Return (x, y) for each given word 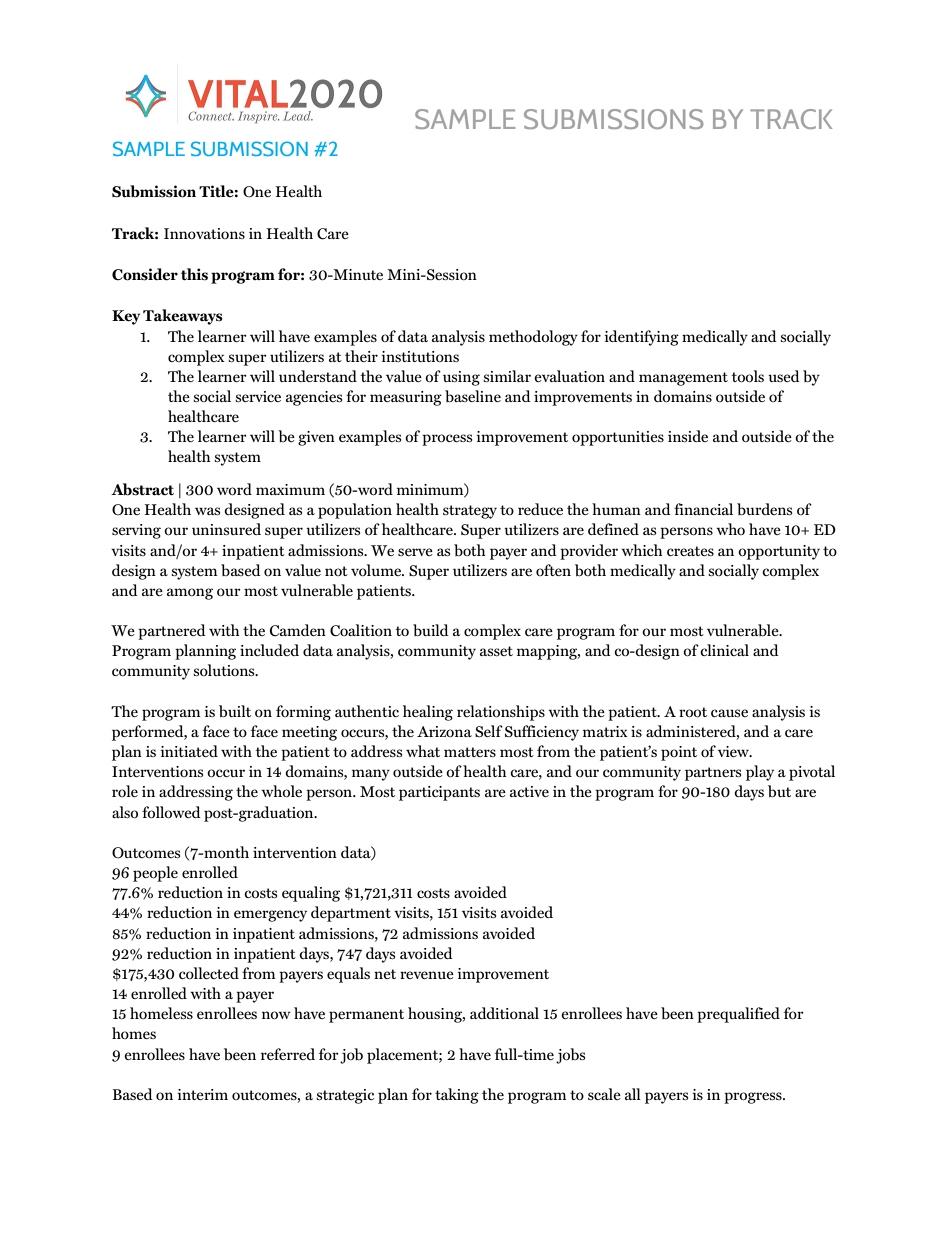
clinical (724, 650)
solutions (225, 670)
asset (496, 651)
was (207, 511)
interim (203, 1094)
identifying (642, 338)
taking (457, 1096)
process (447, 440)
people (155, 874)
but (779, 791)
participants (439, 793)
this (194, 274)
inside (688, 436)
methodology (533, 338)
